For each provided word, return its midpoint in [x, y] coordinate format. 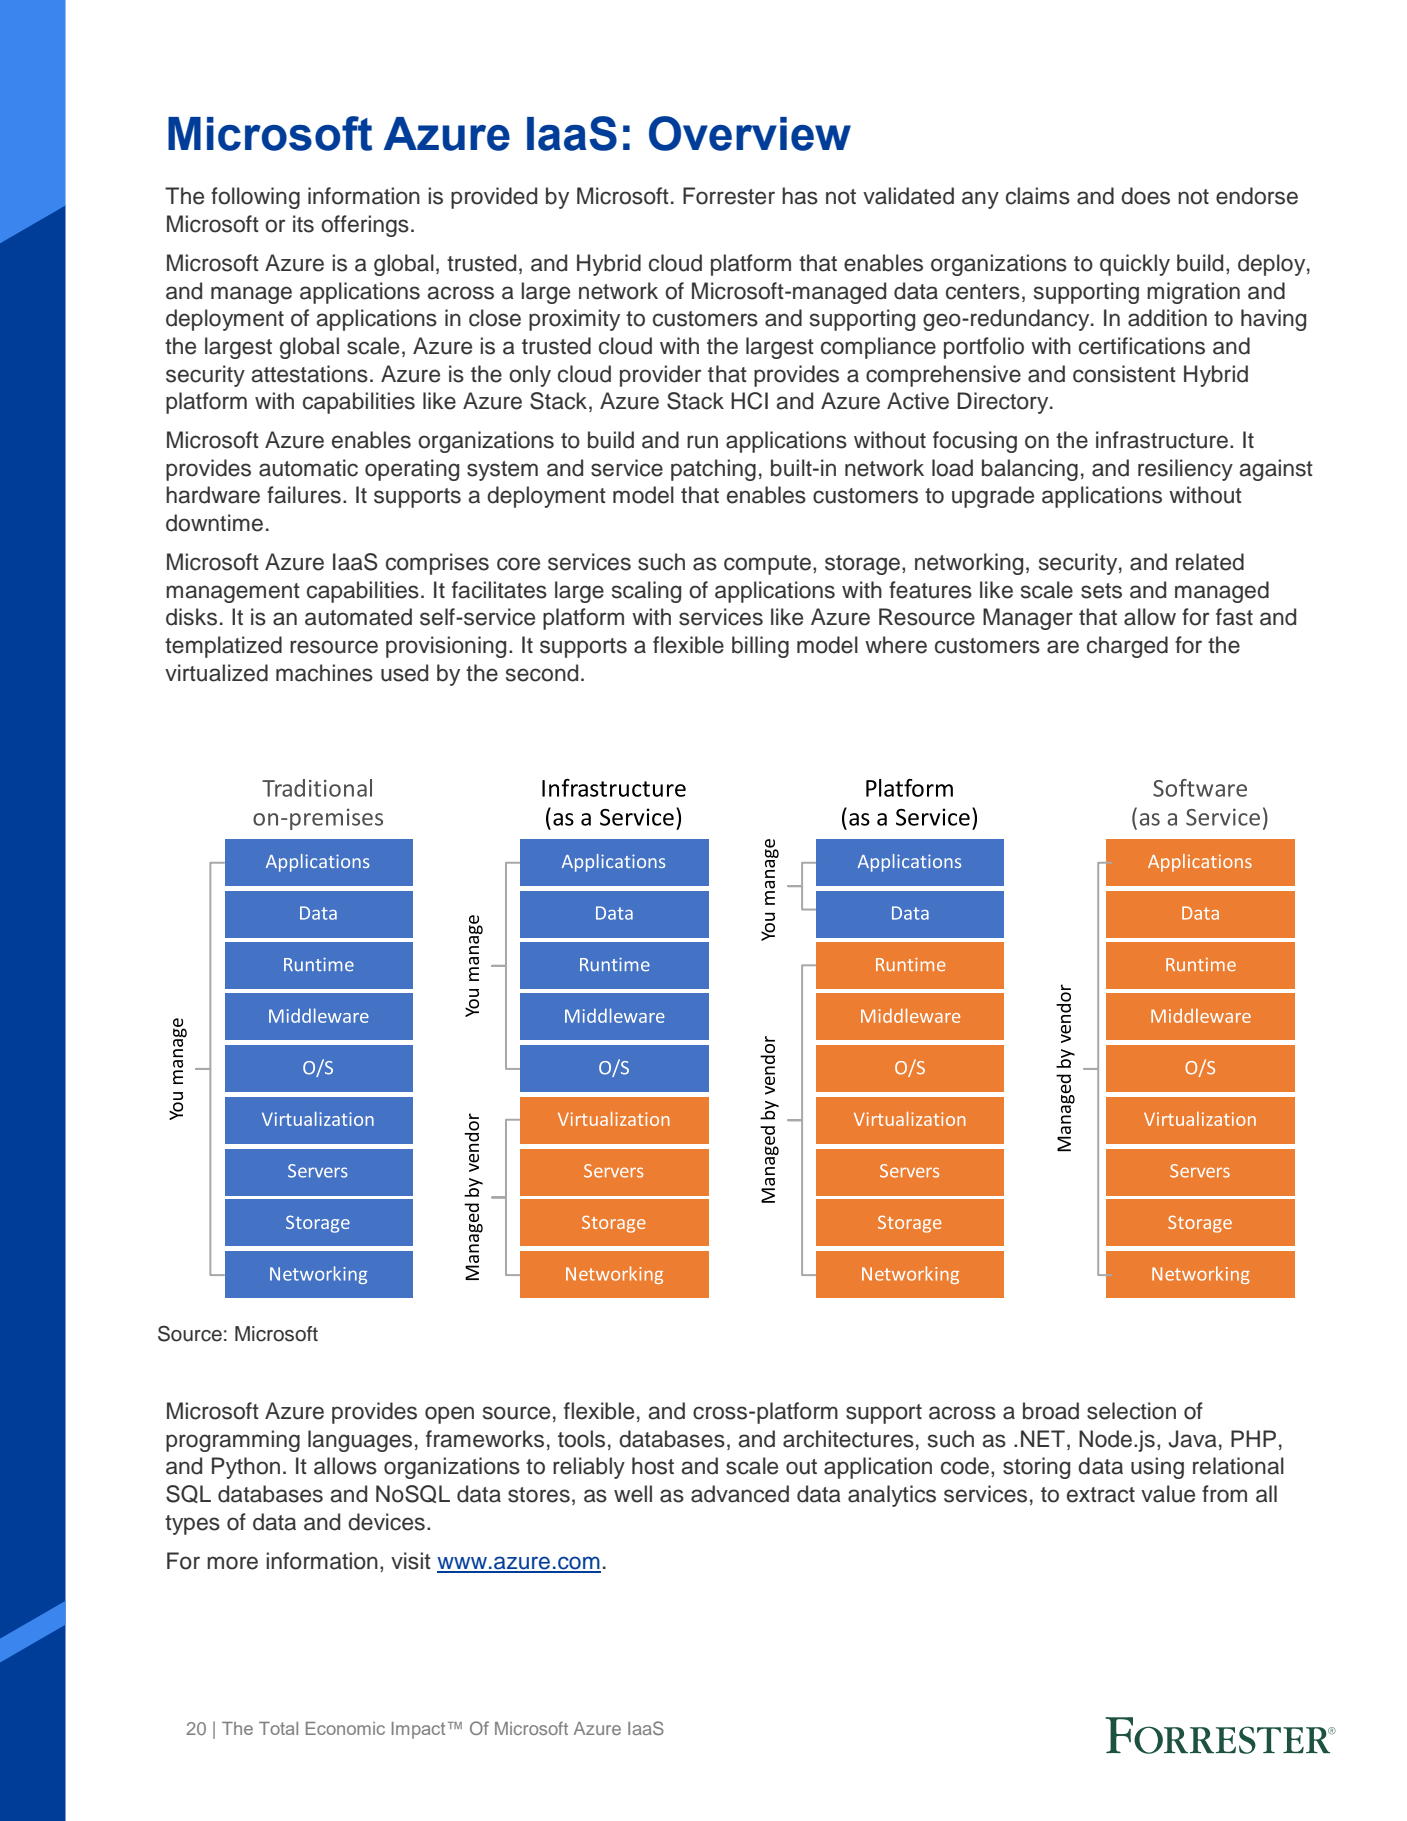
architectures [848, 1439]
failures [304, 495]
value [1168, 1494]
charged [1127, 647]
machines [324, 673]
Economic [345, 1728]
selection [1131, 1411]
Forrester [729, 196]
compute [767, 565]
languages [360, 1441]
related [1210, 562]
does [1145, 196]
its [303, 224]
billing [760, 647]
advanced [740, 1494]
